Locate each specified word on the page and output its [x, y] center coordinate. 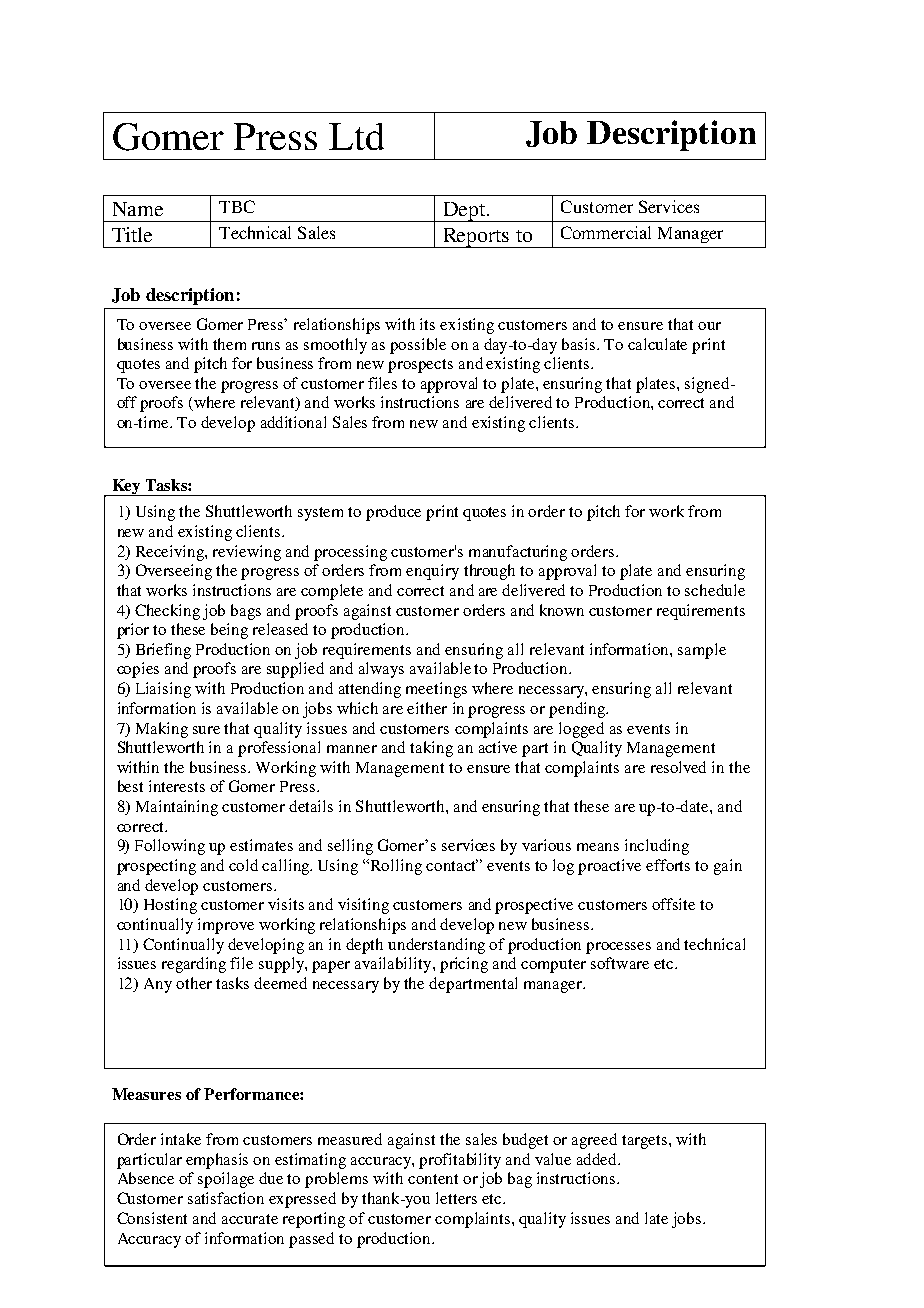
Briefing [163, 651]
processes [618, 948]
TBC [237, 206]
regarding [194, 965]
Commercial [606, 232]
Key [127, 487]
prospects [420, 366]
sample [702, 651]
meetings [436, 690]
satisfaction [226, 1198]
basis [580, 344]
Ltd [356, 136]
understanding [436, 946]
